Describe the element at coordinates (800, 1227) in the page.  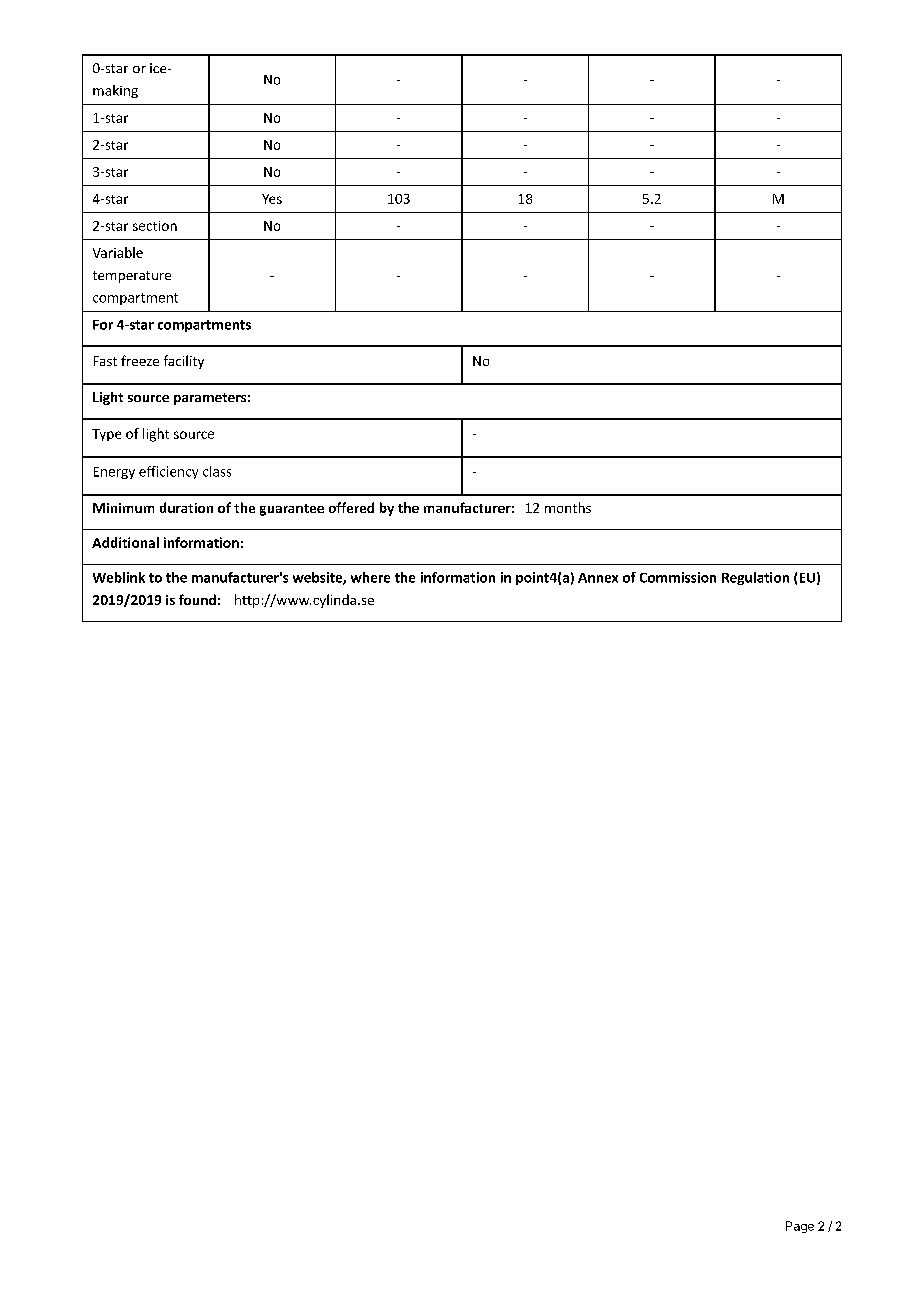
I see `Page` at that location.
